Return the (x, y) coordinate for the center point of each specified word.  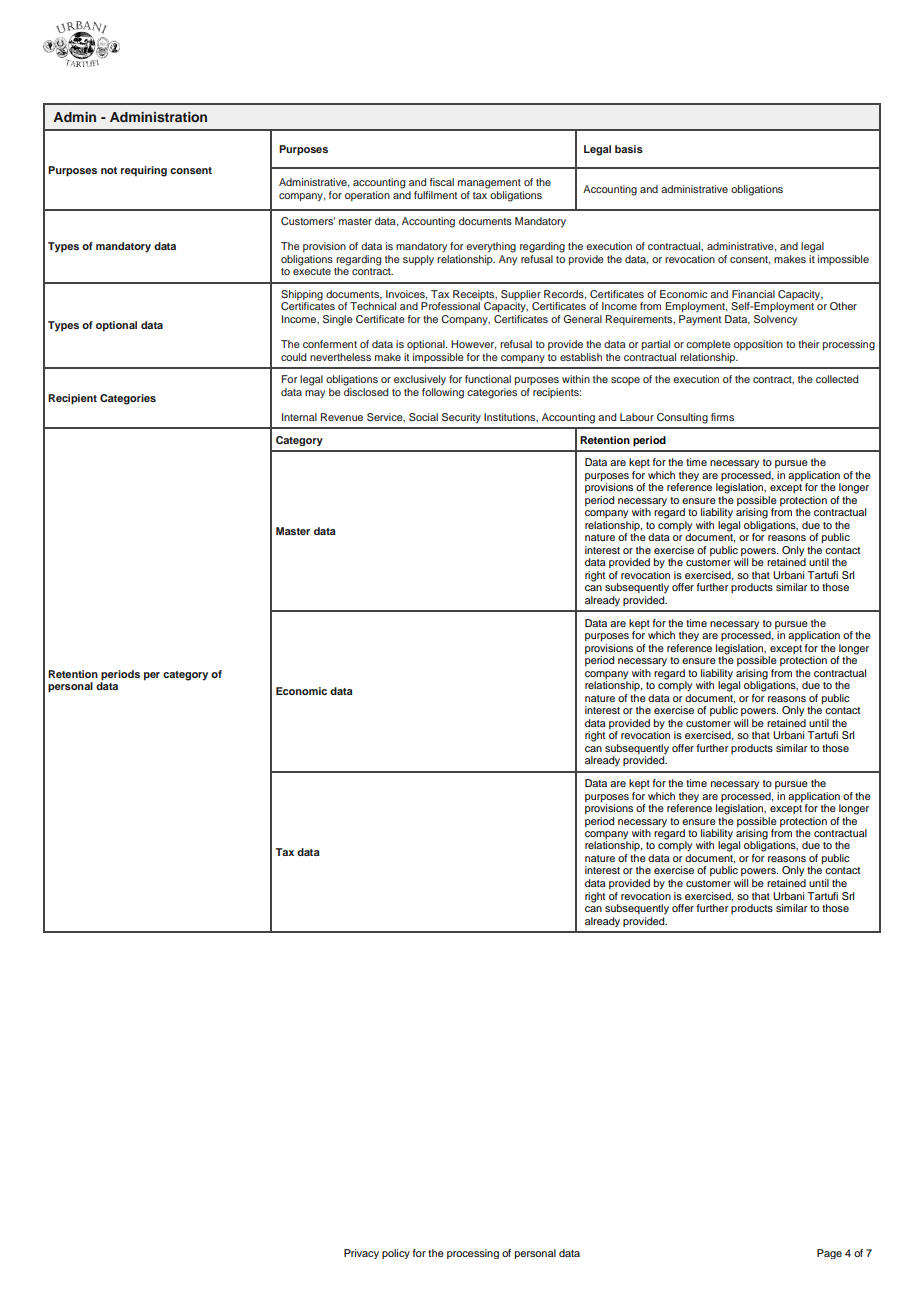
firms (722, 417)
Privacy (361, 1254)
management (489, 184)
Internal (299, 417)
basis (629, 149)
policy (396, 1254)
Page (829, 1254)
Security (461, 418)
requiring (144, 171)
